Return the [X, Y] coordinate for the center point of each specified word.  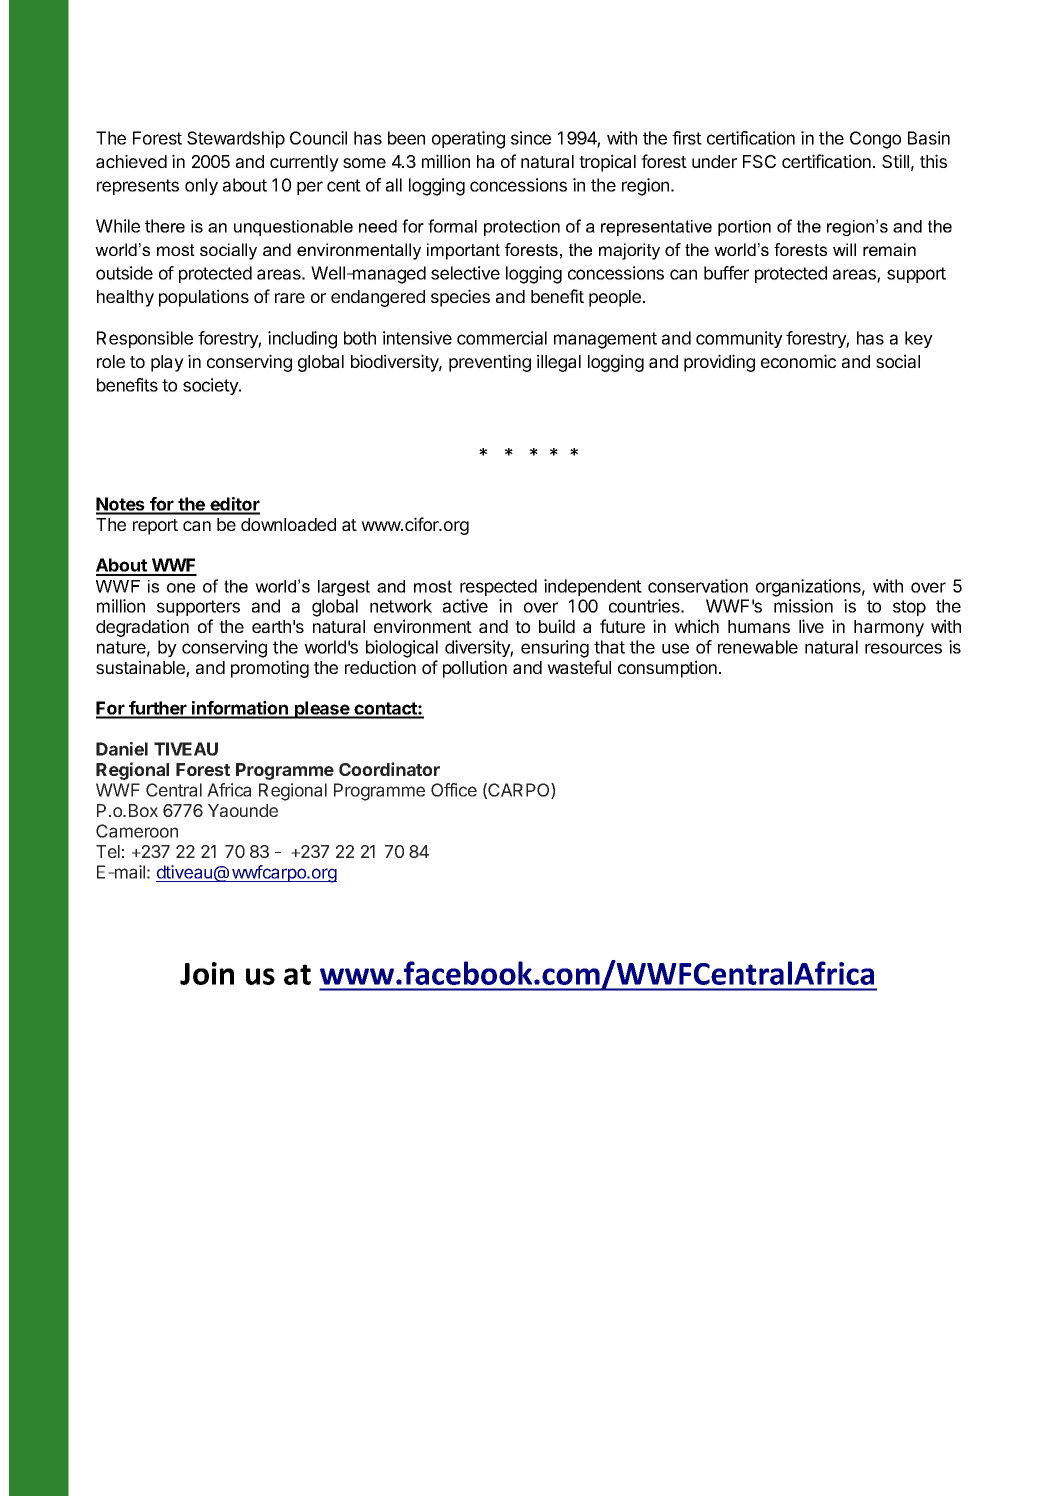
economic [798, 361]
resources [903, 648]
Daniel [122, 749]
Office [454, 790]
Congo [875, 140]
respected [498, 587]
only [201, 186]
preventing [490, 363]
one [181, 588]
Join [207, 973]
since [531, 138]
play [167, 363]
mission [803, 606]
